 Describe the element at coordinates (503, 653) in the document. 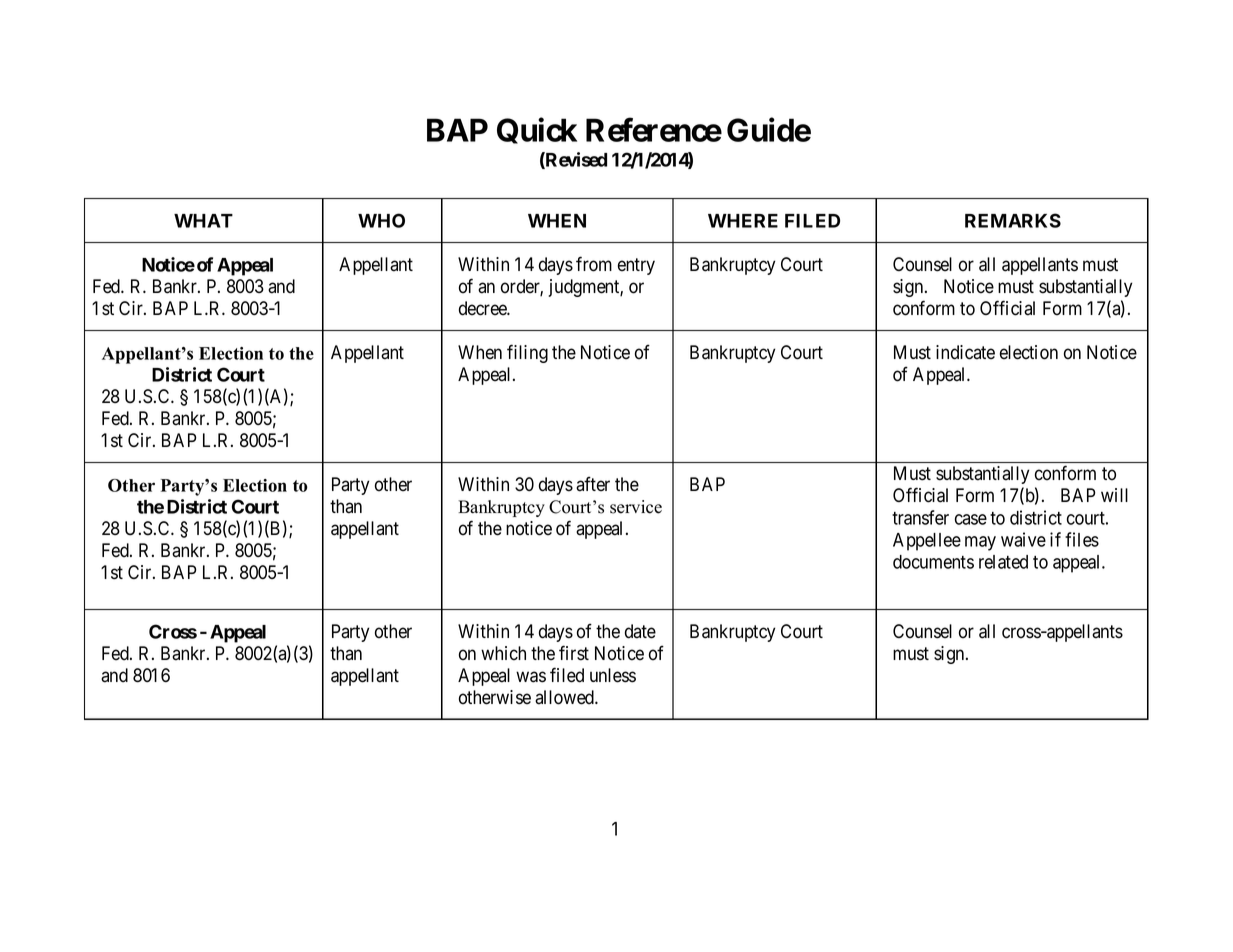

I see `which` at that location.
